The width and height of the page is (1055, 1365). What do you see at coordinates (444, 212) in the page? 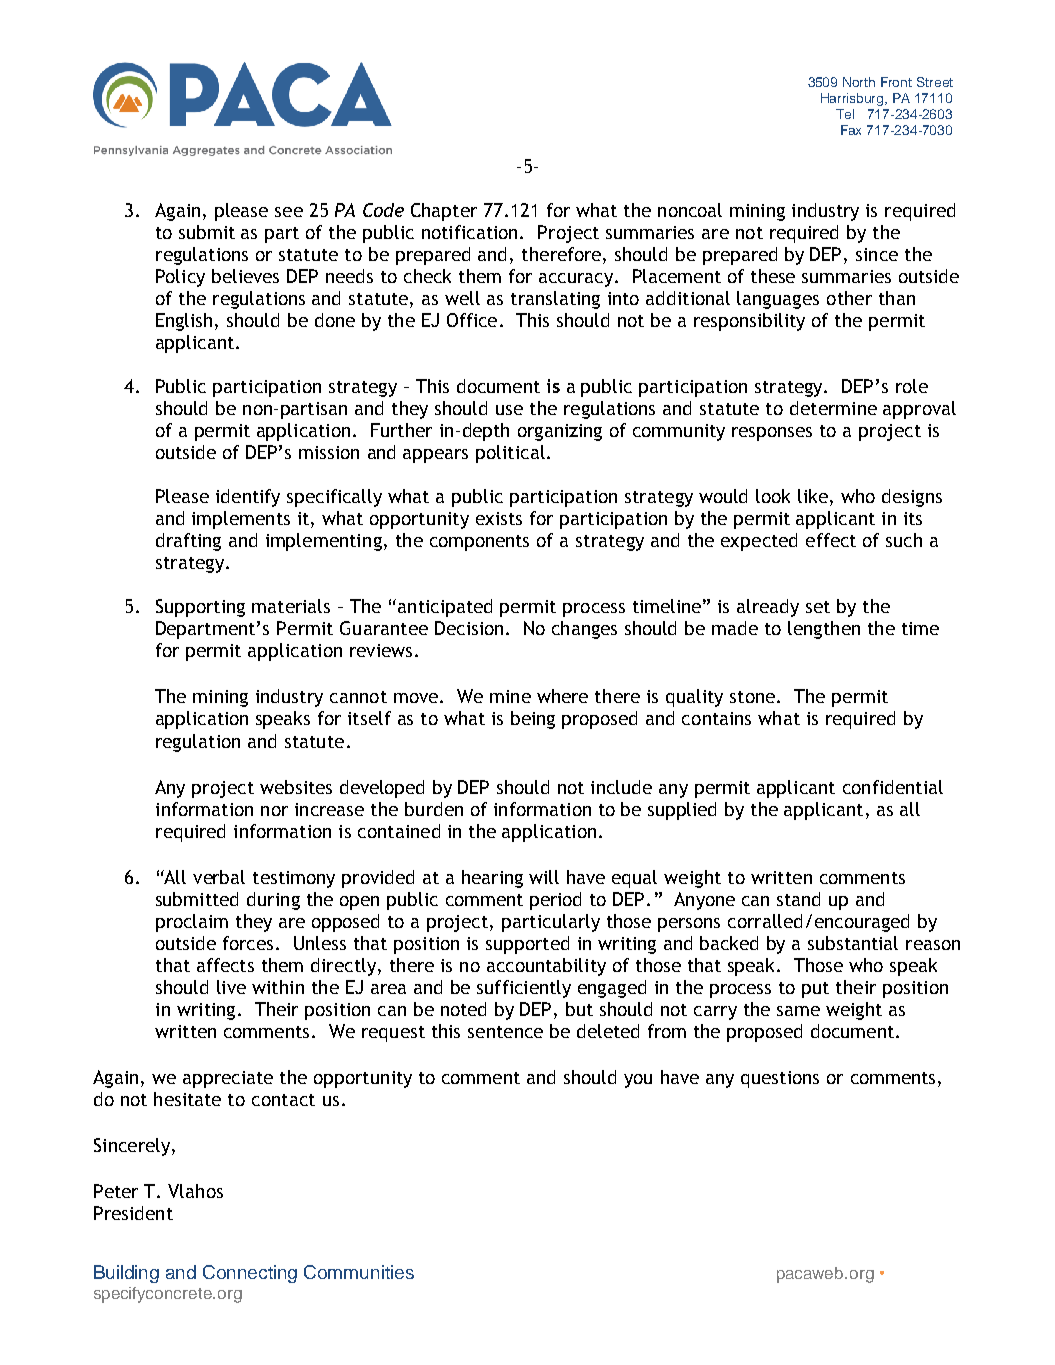
I see `Chapter` at bounding box center [444, 212].
